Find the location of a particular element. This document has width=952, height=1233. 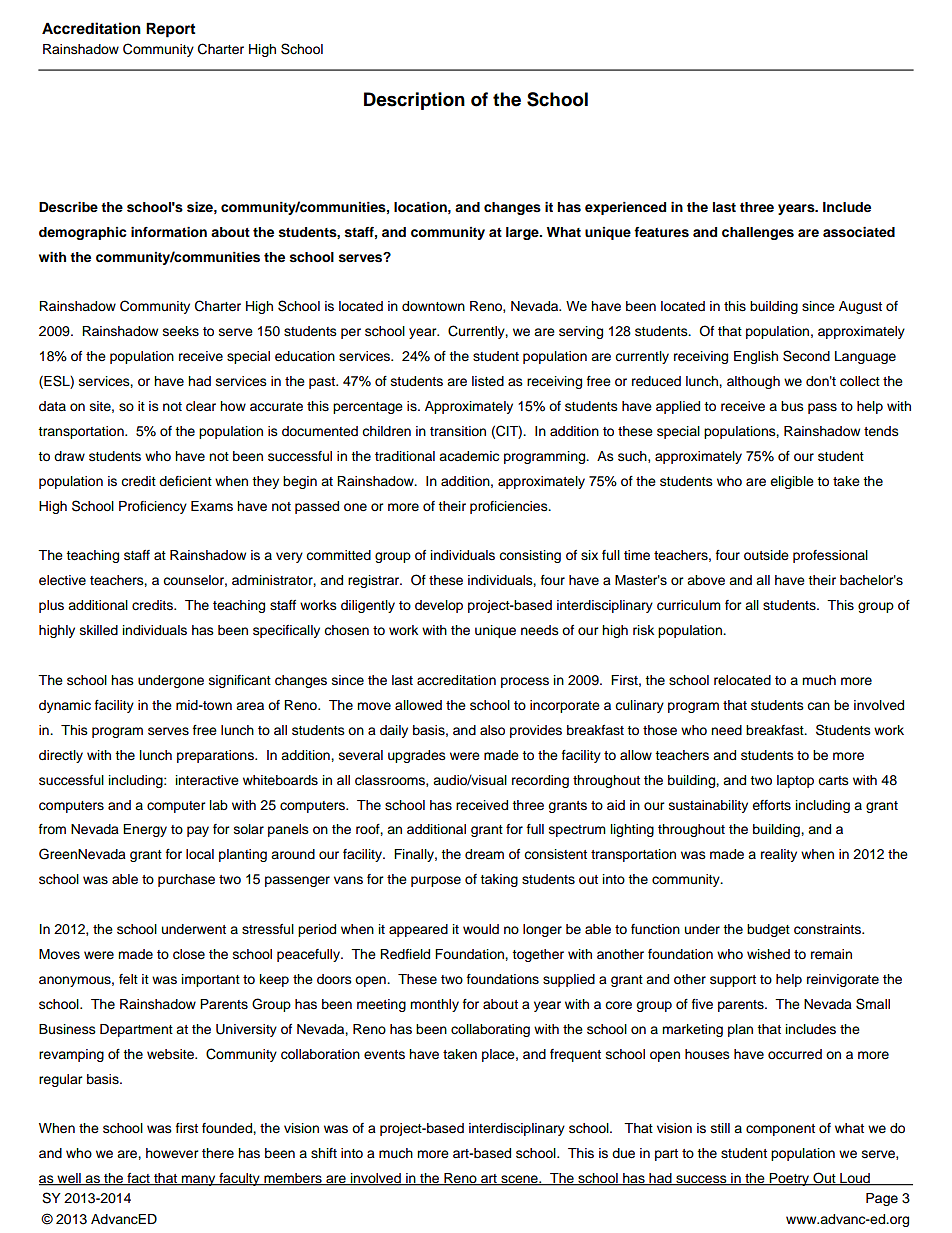

challenges is located at coordinates (758, 233).
